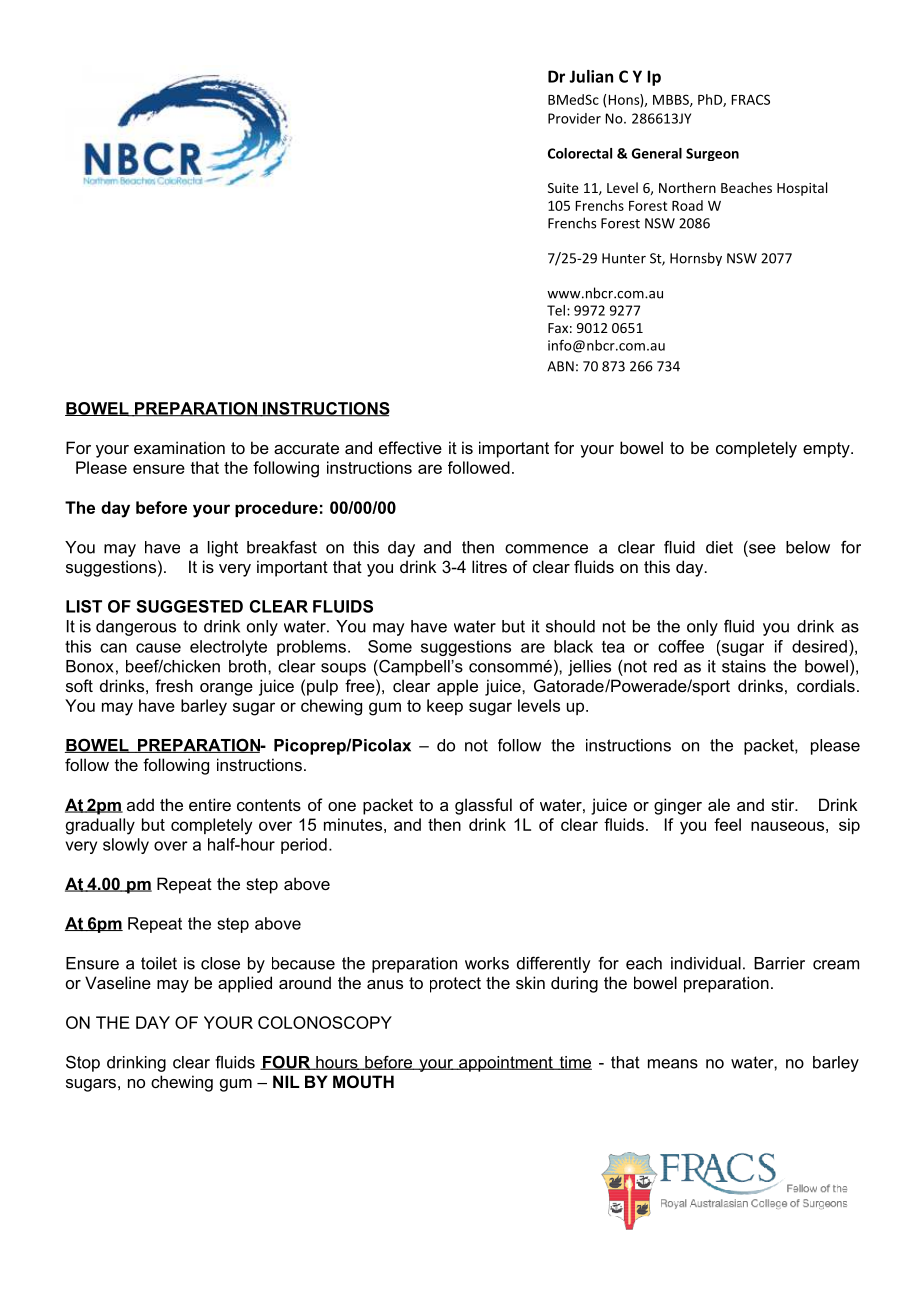  What do you see at coordinates (672, 100) in the screenshot?
I see `MBBS` at bounding box center [672, 100].
